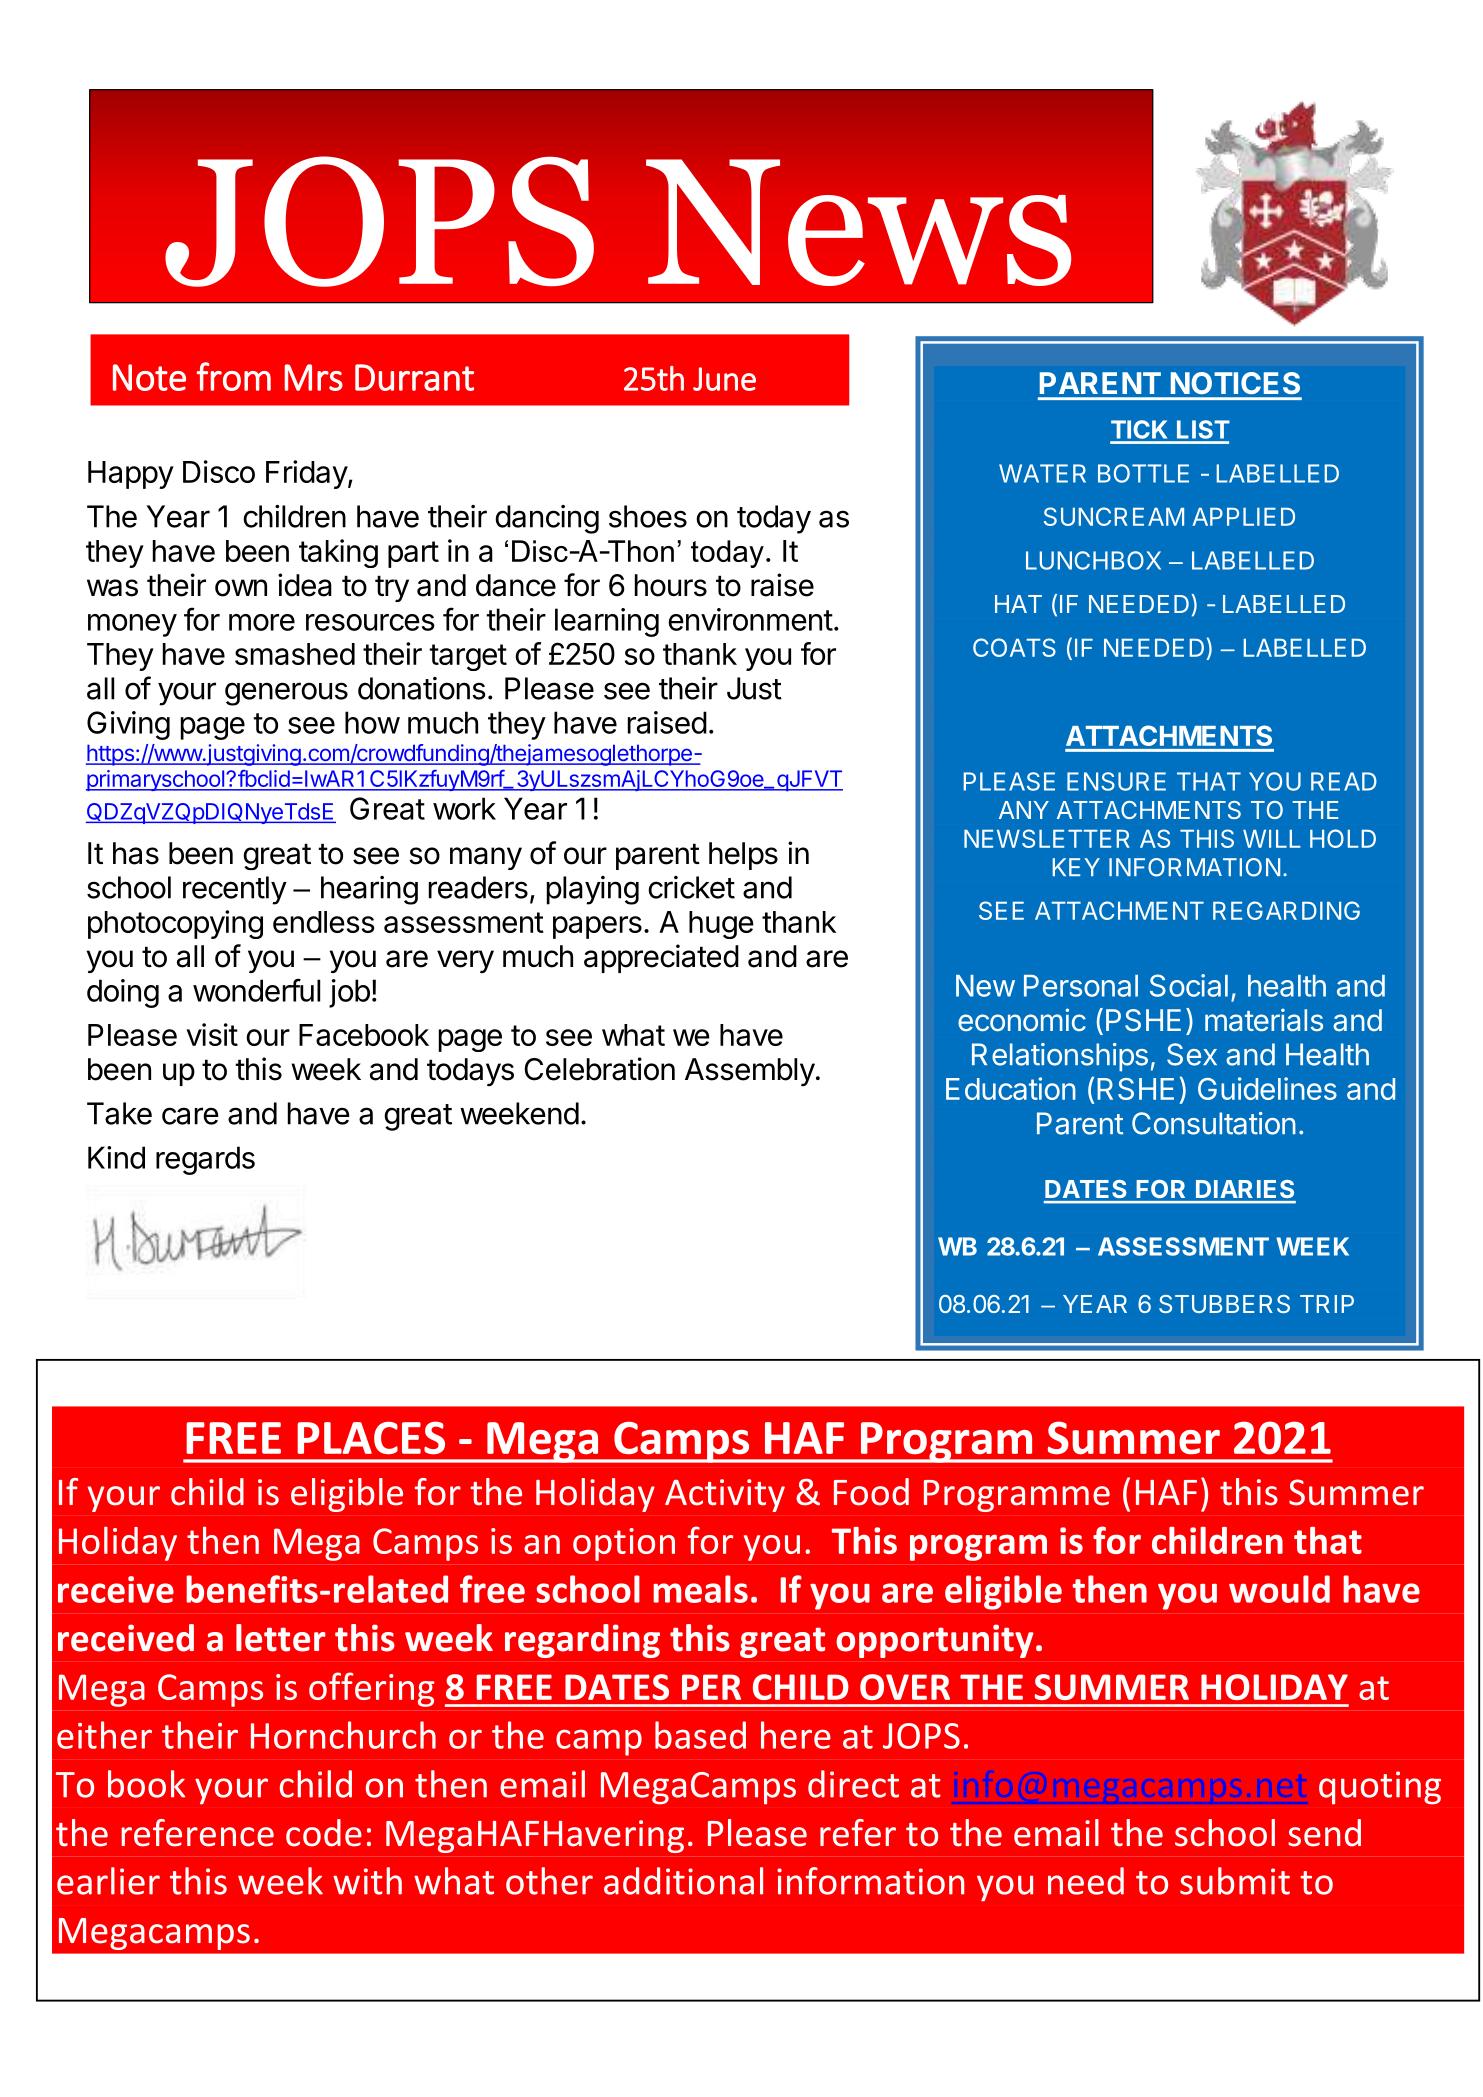 This image has height=2097, width=1483. I want to click on Assembly, so click(750, 1072).
